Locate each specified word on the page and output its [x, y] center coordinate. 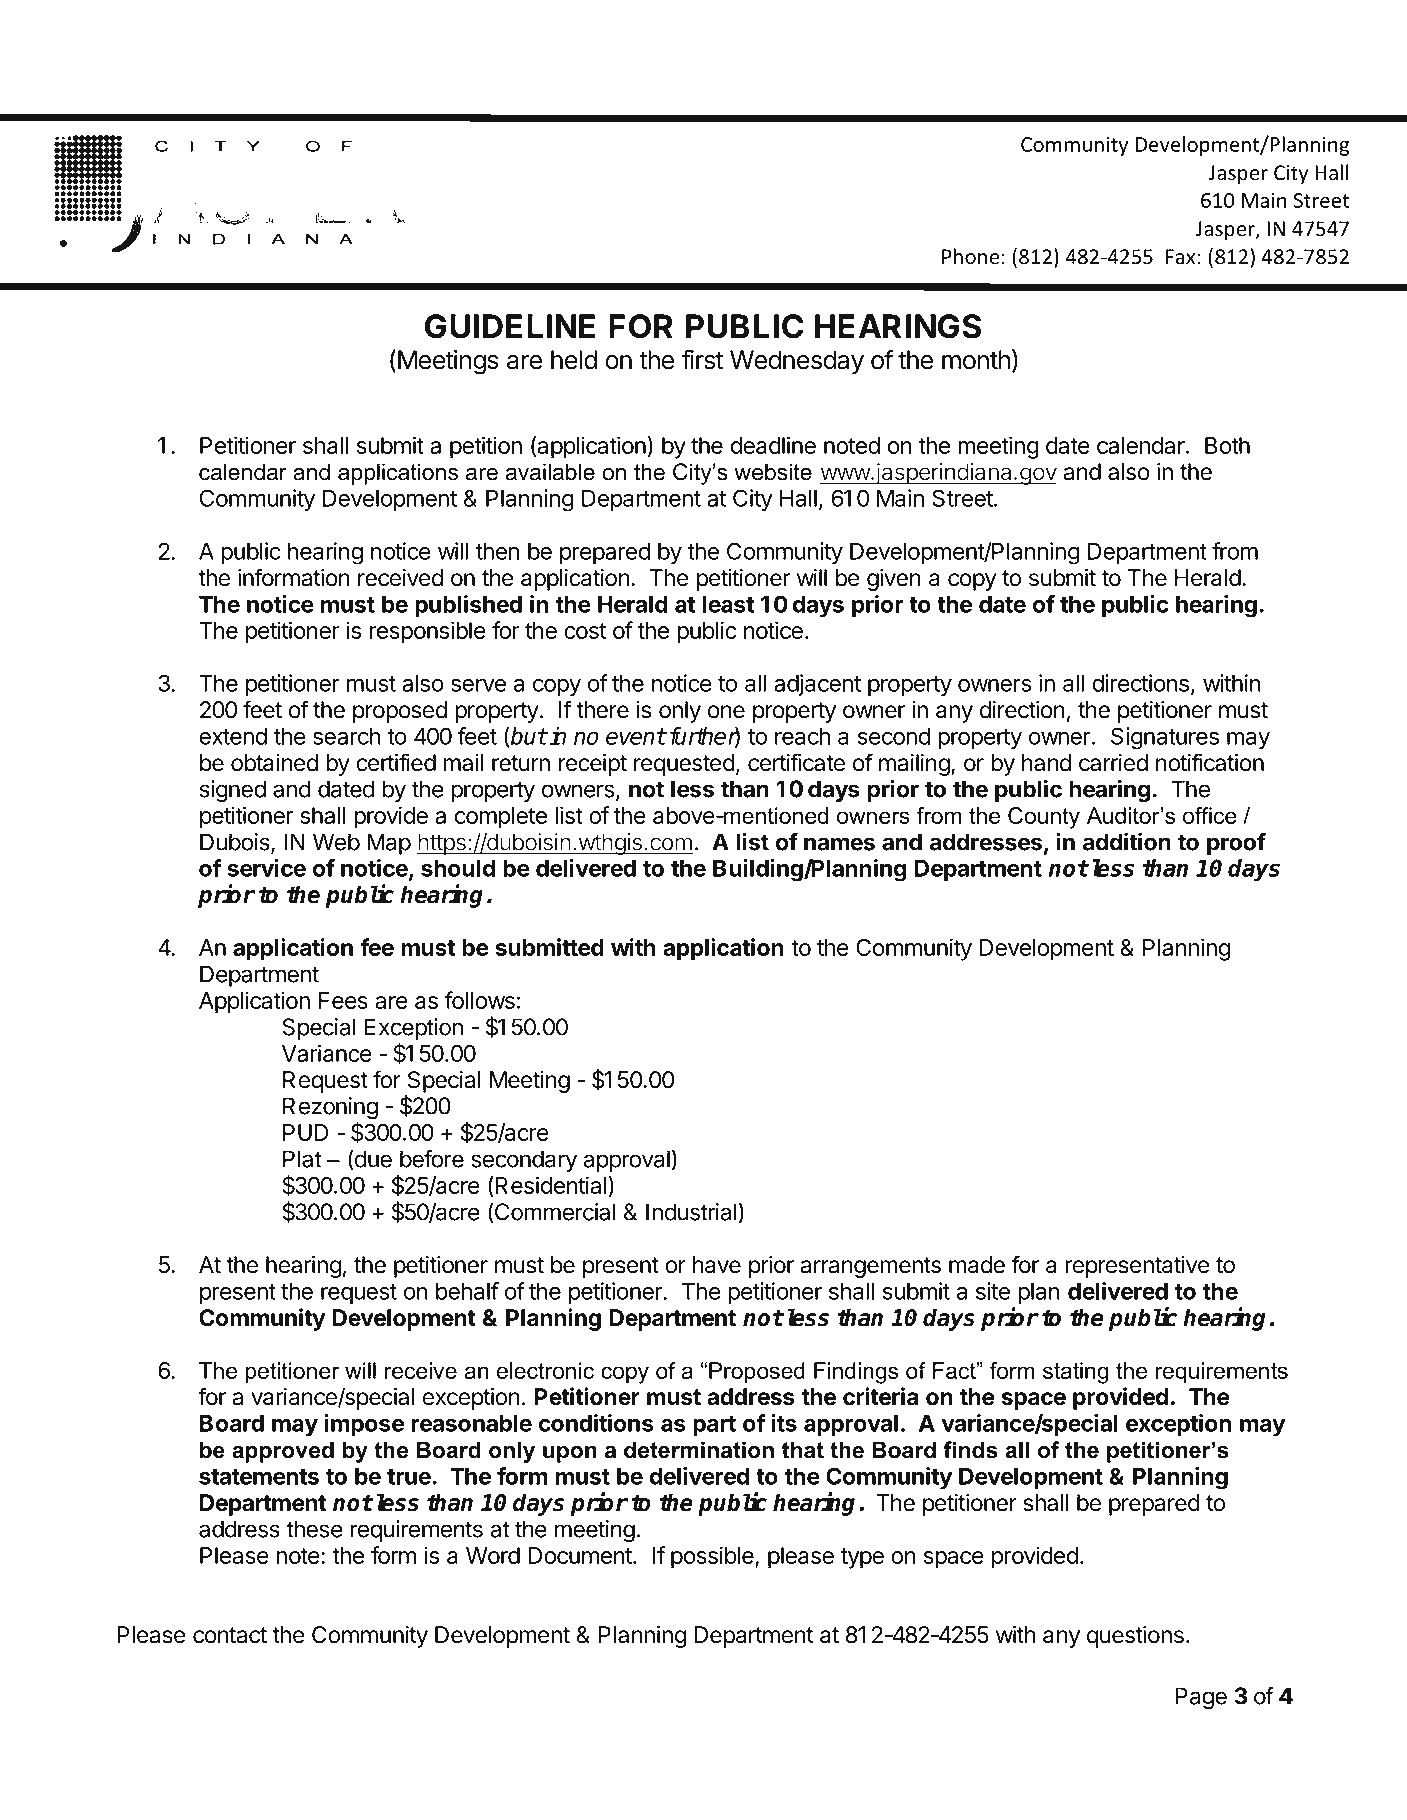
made [977, 1265]
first [702, 359]
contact [230, 1635]
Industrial [691, 1212]
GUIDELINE [510, 326]
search [347, 736]
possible [713, 1557]
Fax [1180, 257]
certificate [796, 762]
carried [1113, 763]
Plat [302, 1159]
